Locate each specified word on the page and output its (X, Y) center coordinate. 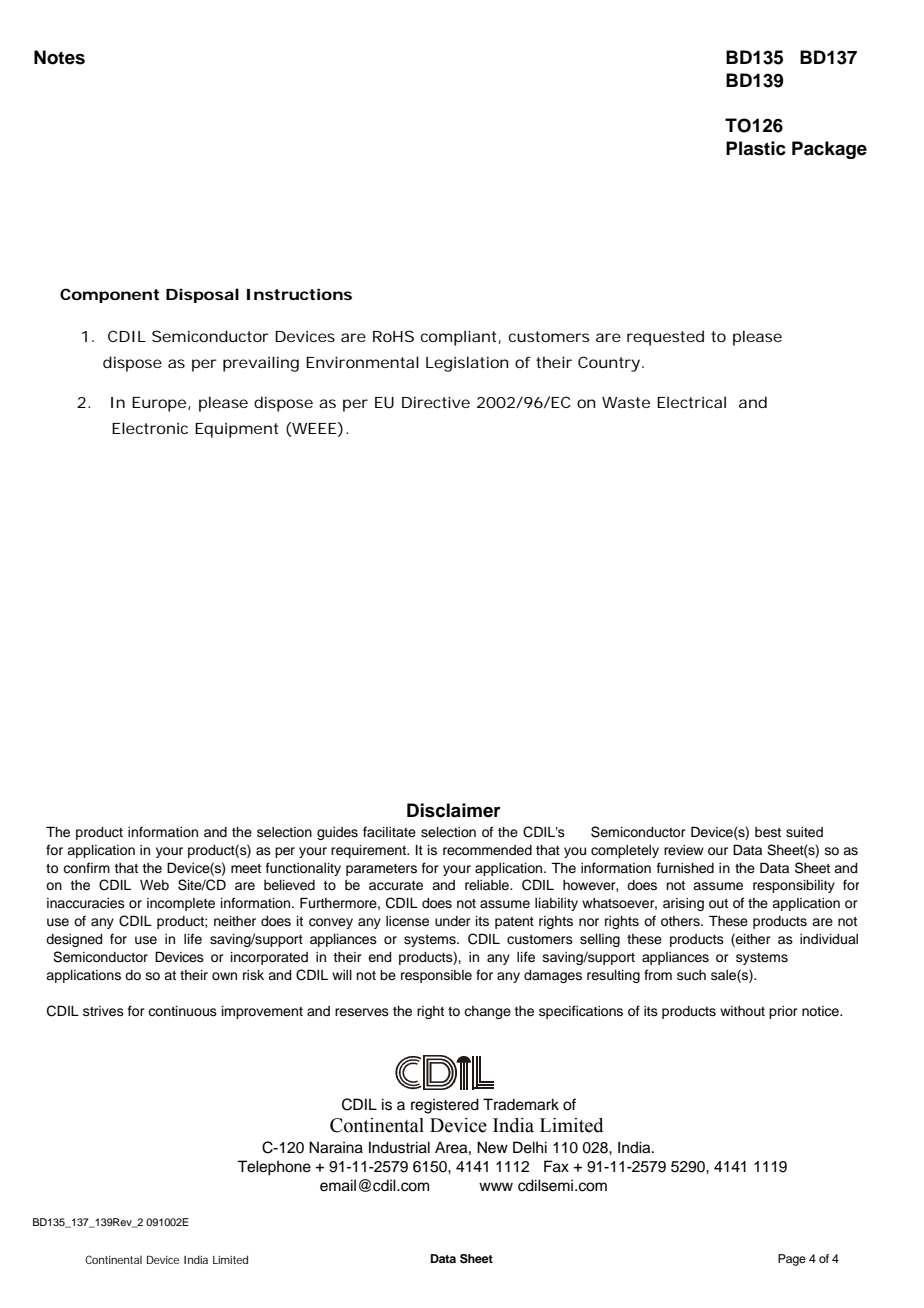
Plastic (756, 148)
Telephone (274, 1168)
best (768, 832)
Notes (59, 57)
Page (792, 1260)
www (496, 1186)
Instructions (299, 294)
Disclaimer (454, 810)
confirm (86, 868)
